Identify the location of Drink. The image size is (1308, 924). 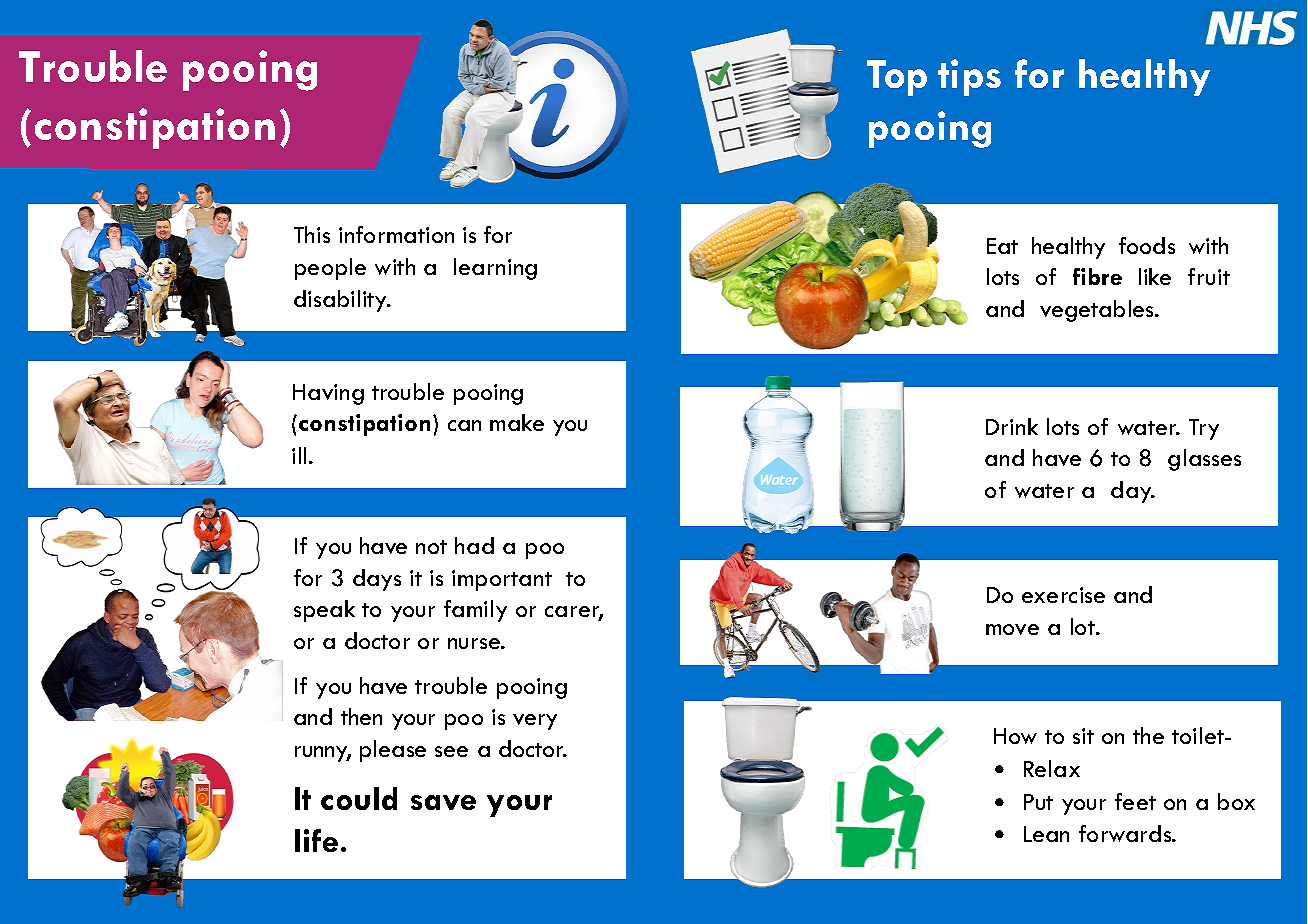
(1012, 426).
